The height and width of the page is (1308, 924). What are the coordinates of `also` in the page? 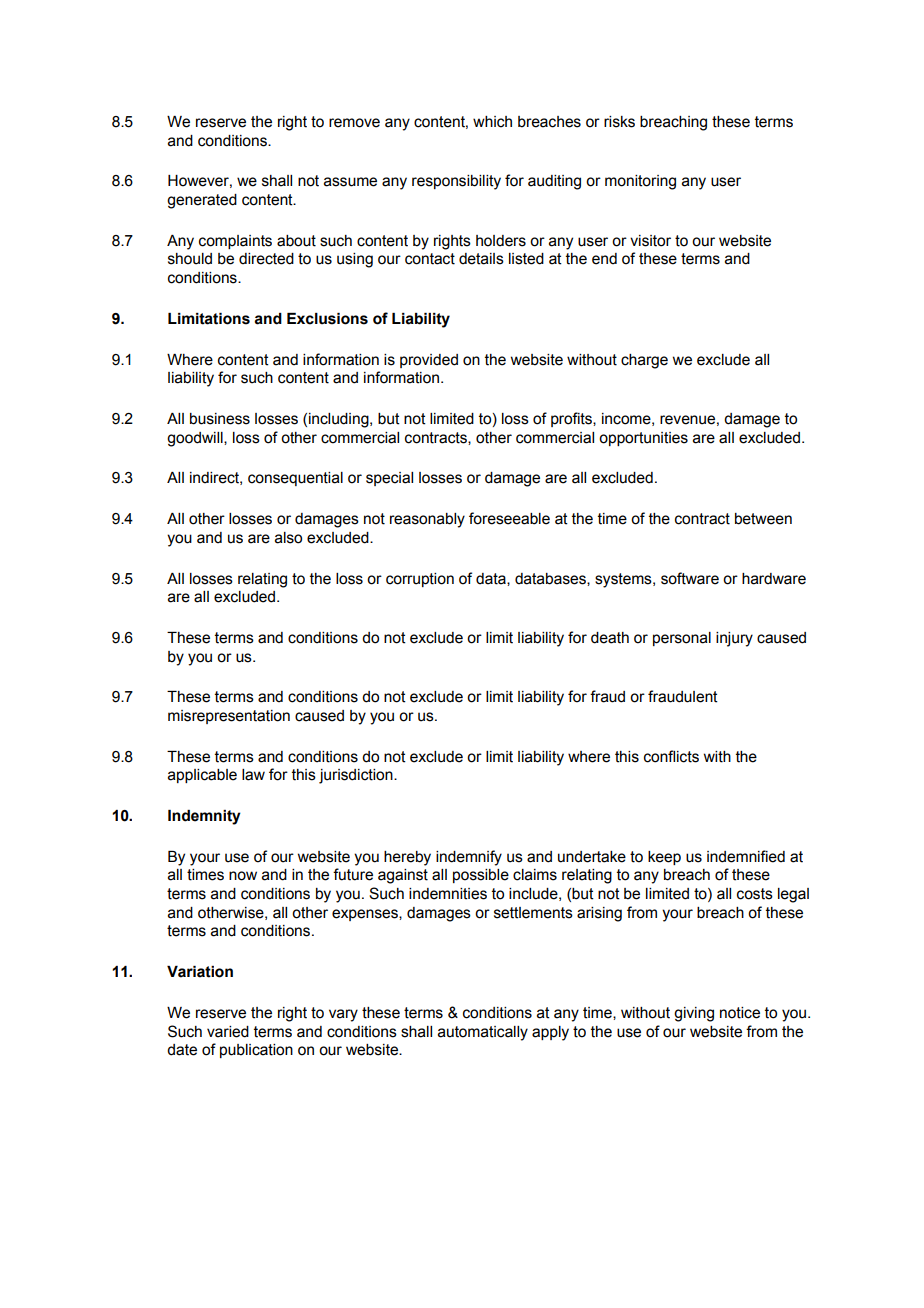 It's located at (288, 538).
